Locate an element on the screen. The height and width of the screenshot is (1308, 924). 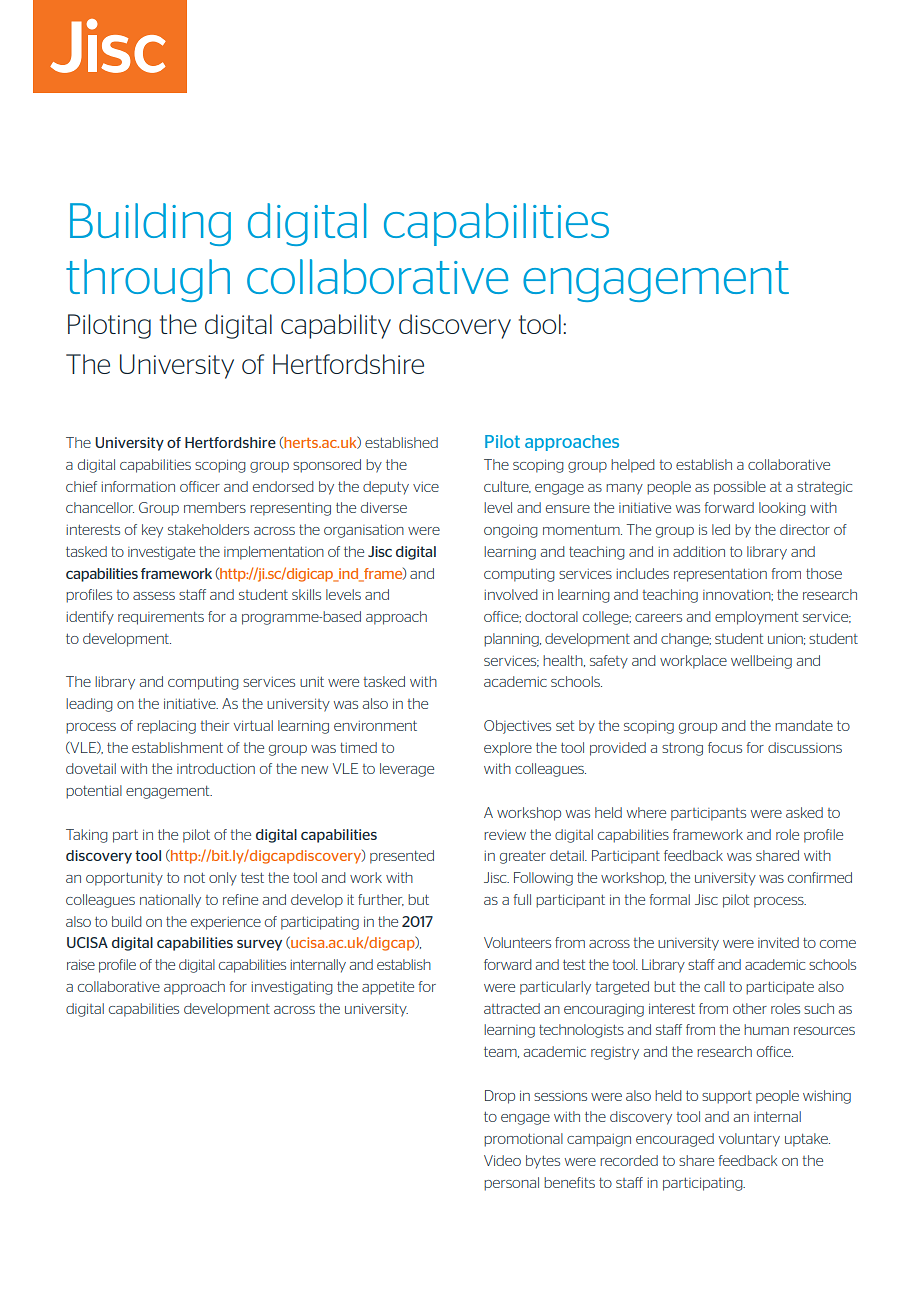
voluntary is located at coordinates (749, 1140).
